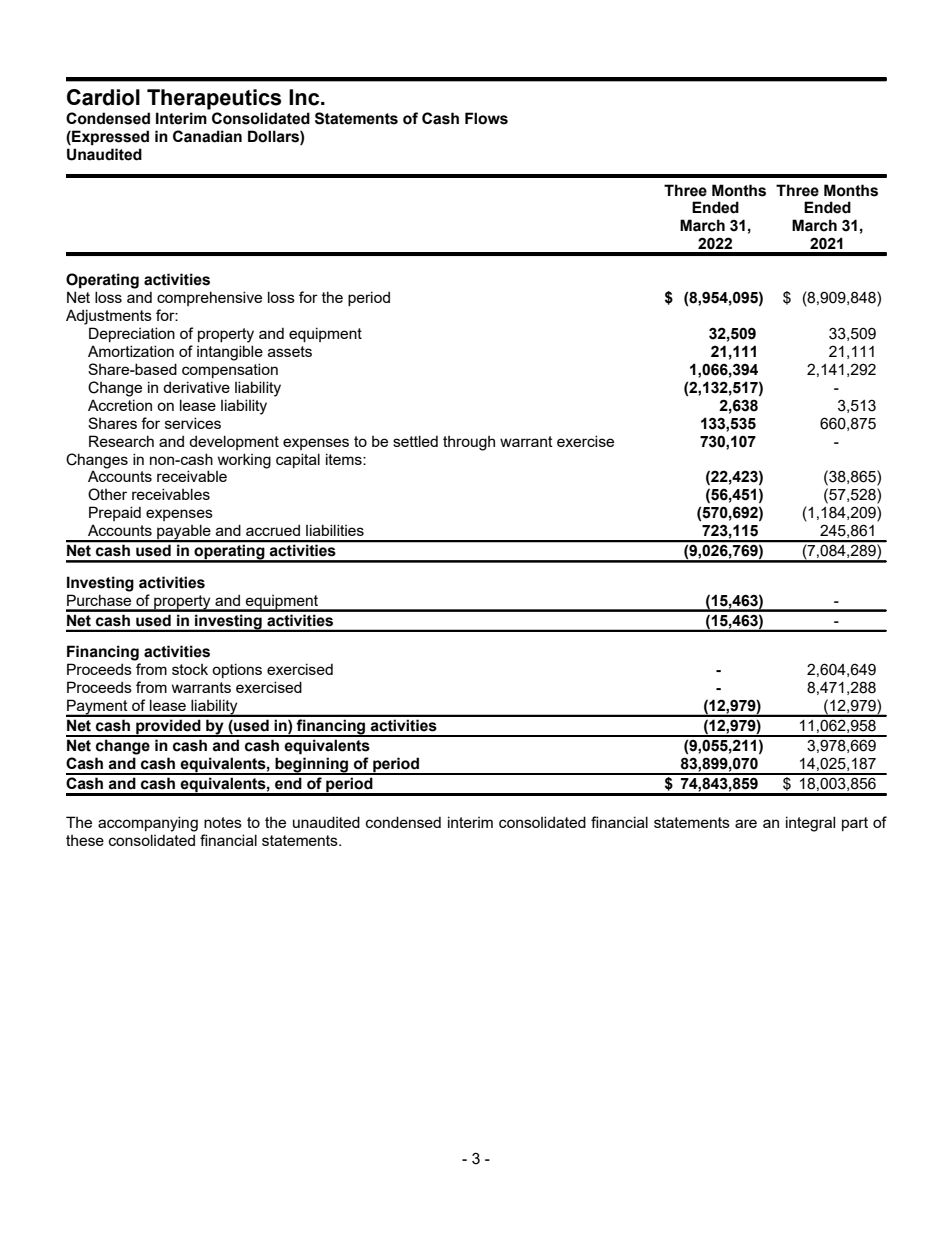  I want to click on working, so click(244, 461).
